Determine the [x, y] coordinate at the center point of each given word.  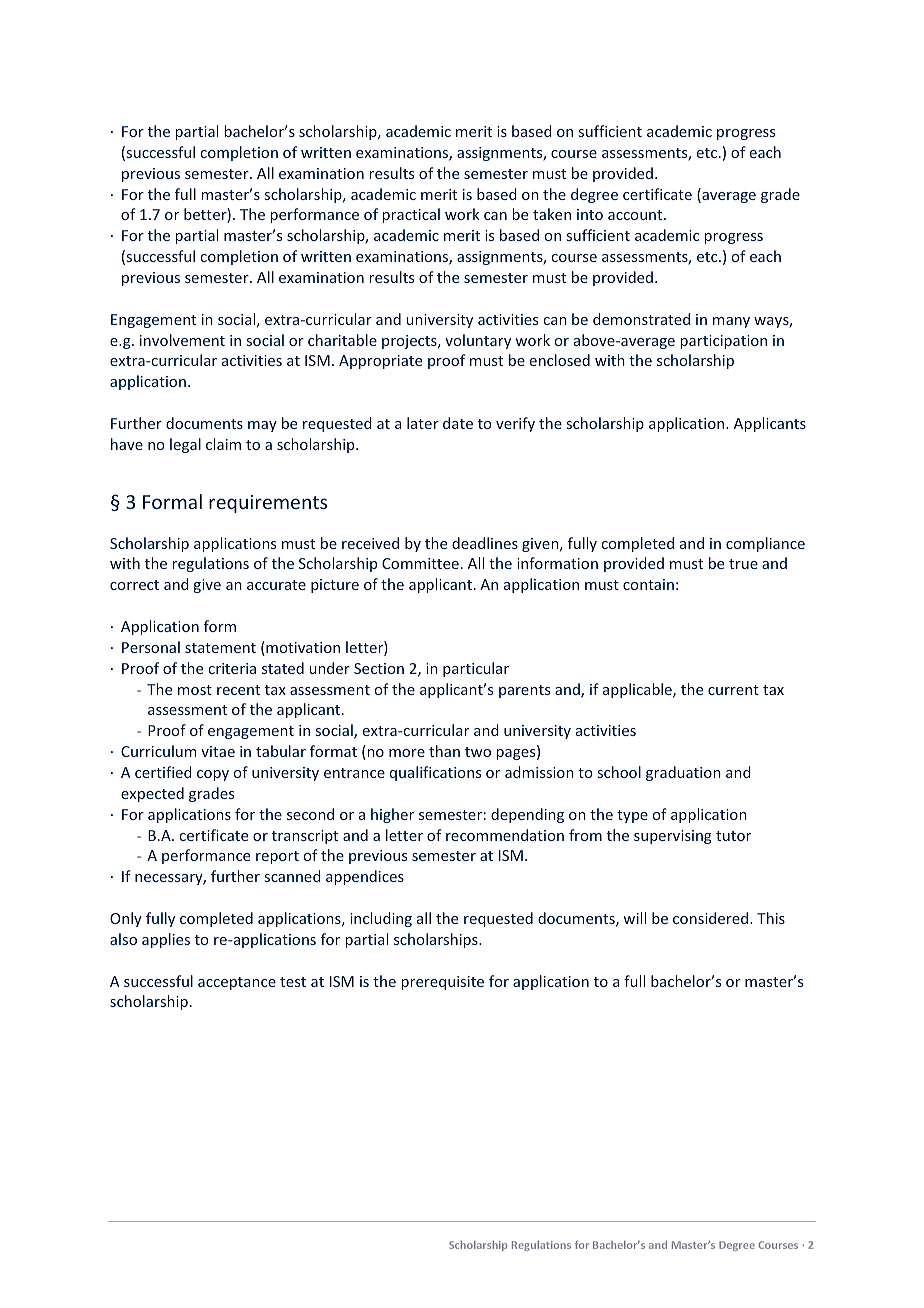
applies [166, 940]
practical [411, 215]
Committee [420, 563]
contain [648, 584]
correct [134, 585]
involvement [182, 340]
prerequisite [443, 983]
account [636, 215]
